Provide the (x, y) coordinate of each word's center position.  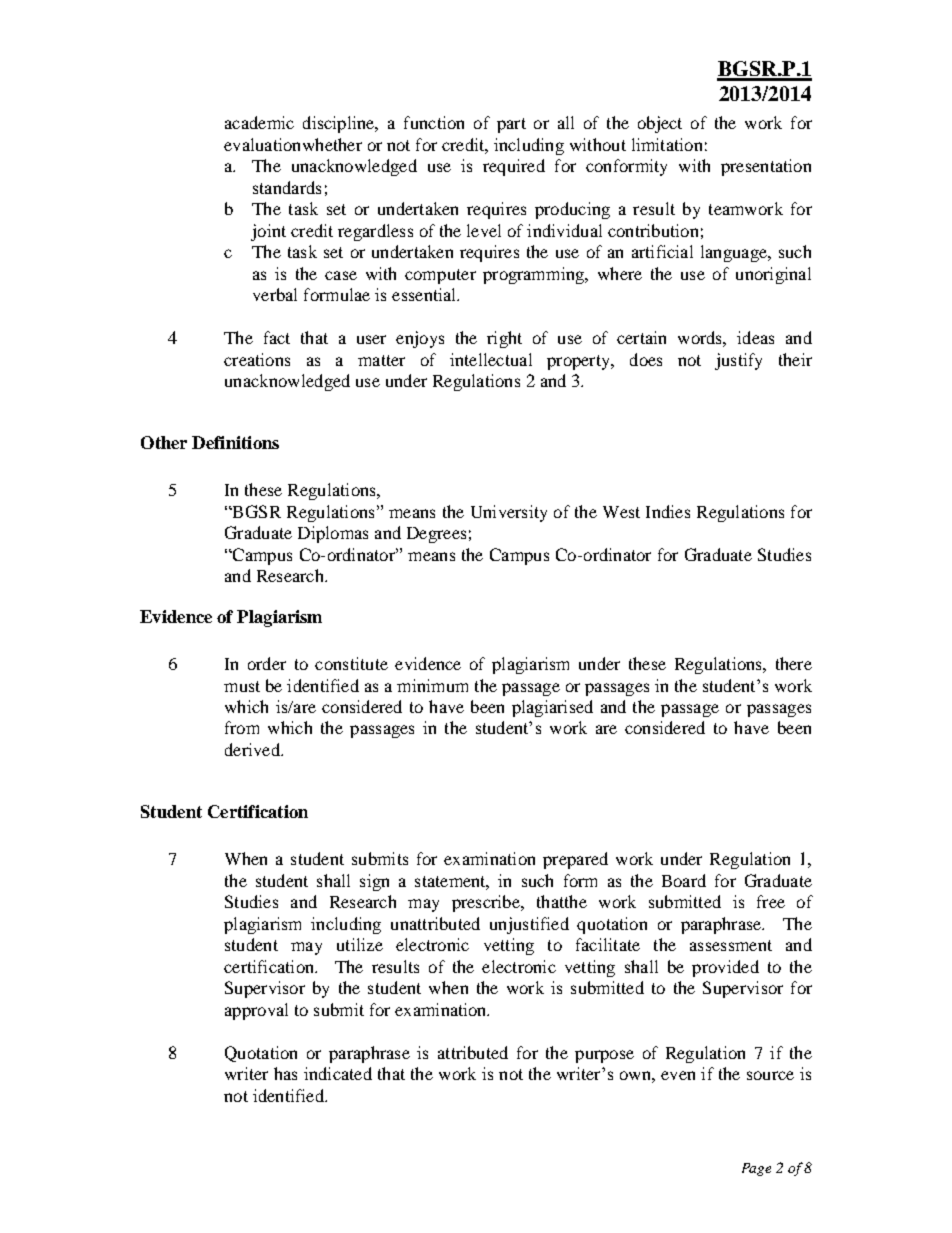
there (794, 663)
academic (259, 122)
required (514, 167)
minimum (432, 685)
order (267, 663)
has (285, 1073)
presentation (766, 167)
